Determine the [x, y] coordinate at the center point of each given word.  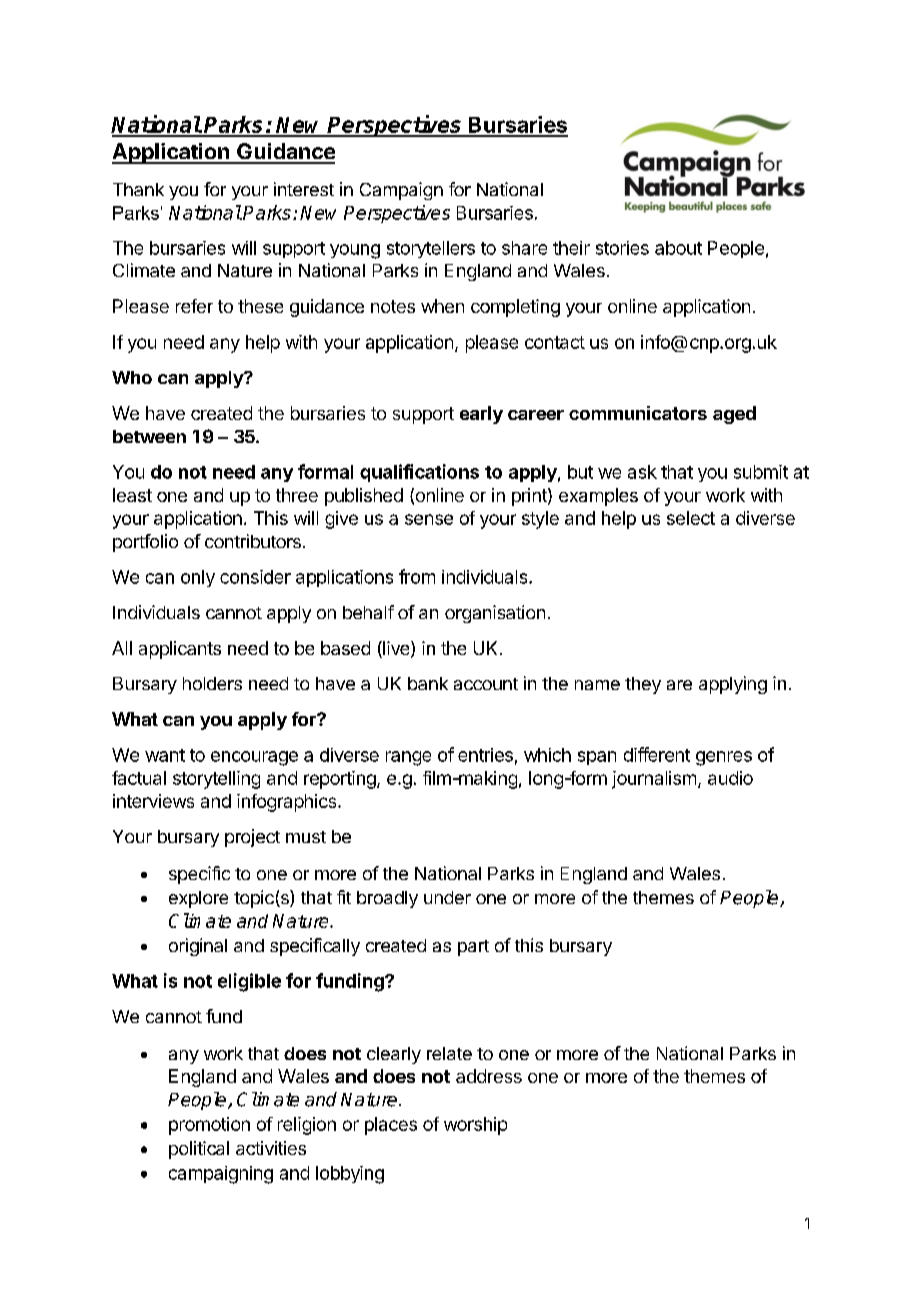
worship [475, 1126]
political [199, 1150]
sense [429, 519]
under [447, 897]
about [678, 248]
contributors [253, 541]
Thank [138, 189]
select [691, 518]
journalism [654, 780]
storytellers [431, 249]
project [252, 838]
